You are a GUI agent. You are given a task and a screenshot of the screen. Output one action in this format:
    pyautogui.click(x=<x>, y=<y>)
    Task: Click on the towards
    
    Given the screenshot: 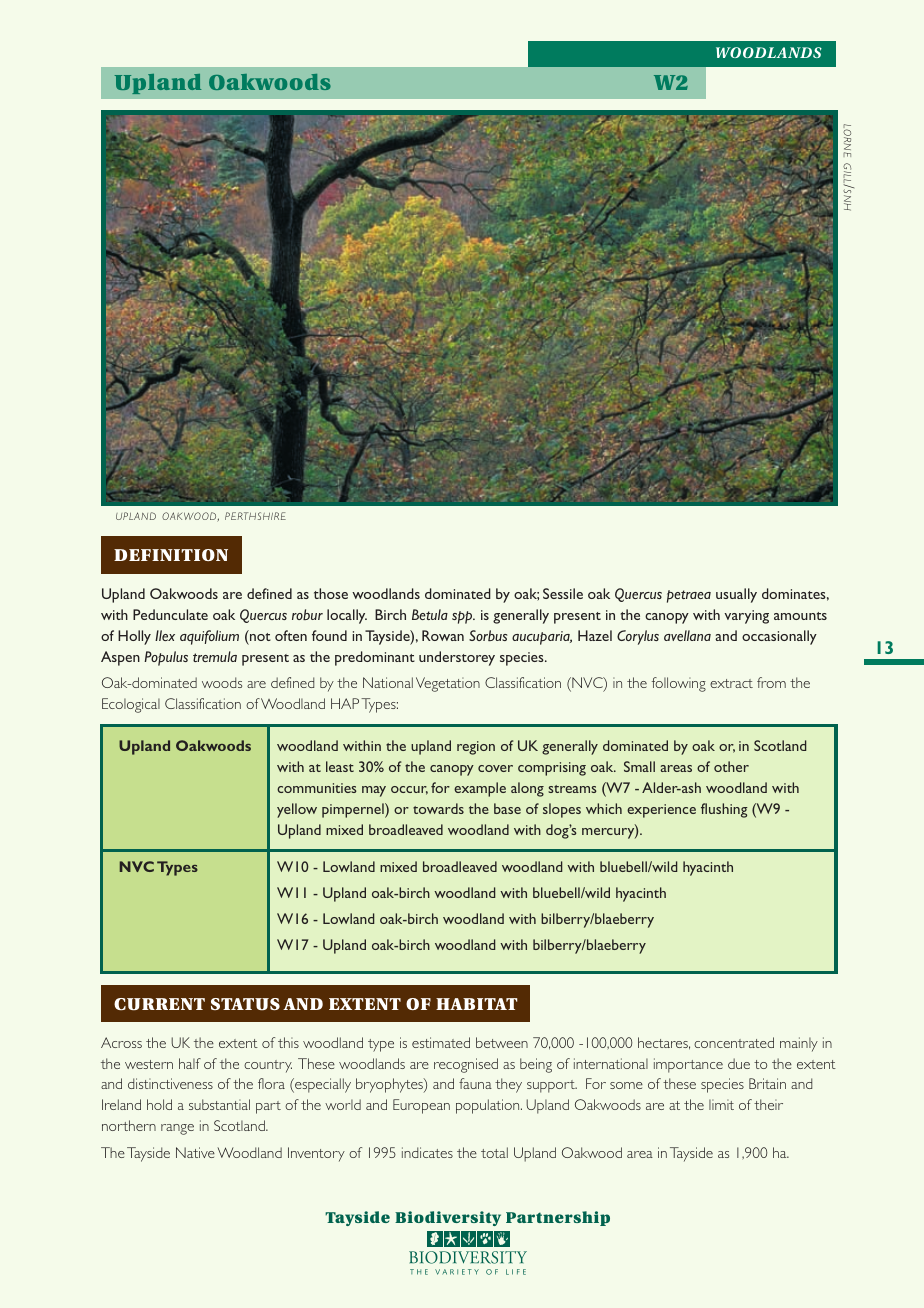 What is the action you would take?
    pyautogui.click(x=438, y=808)
